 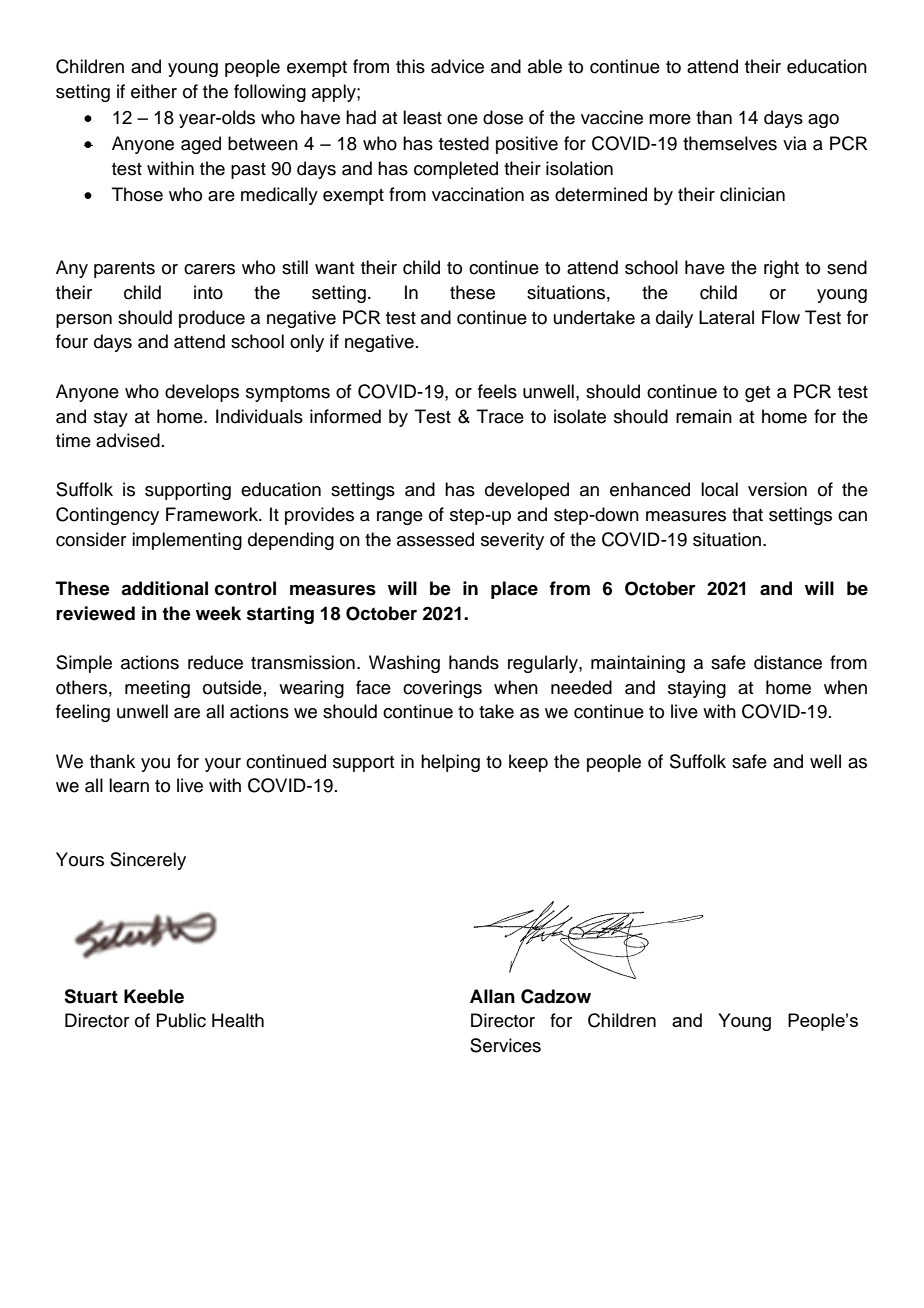 I want to click on that, so click(x=747, y=514).
